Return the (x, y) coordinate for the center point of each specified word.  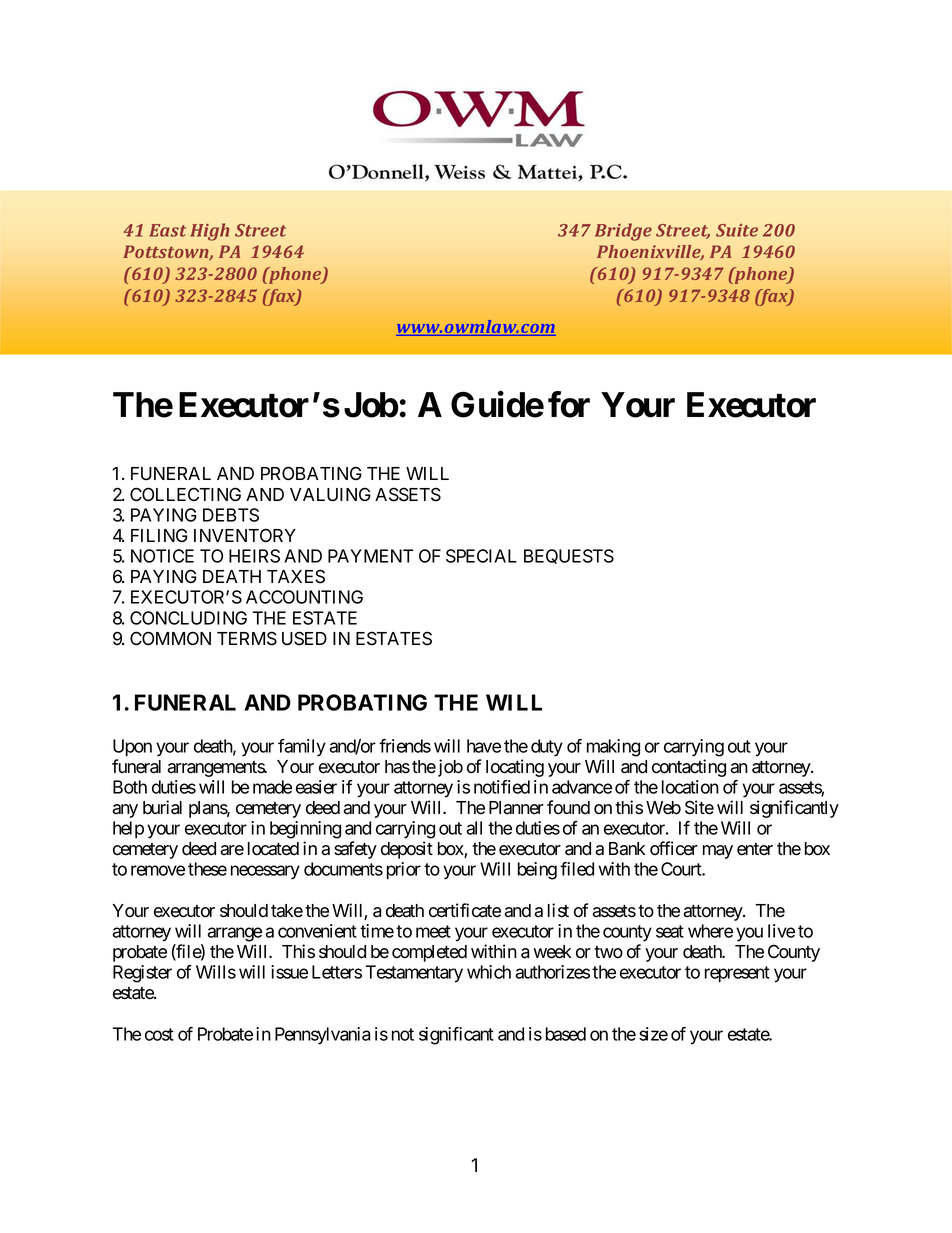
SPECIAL (481, 556)
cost (159, 1034)
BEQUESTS (569, 556)
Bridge (623, 232)
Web (663, 808)
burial (162, 807)
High (210, 232)
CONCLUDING (188, 618)
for (569, 404)
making (613, 748)
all (474, 828)
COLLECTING (185, 494)
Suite (737, 230)
